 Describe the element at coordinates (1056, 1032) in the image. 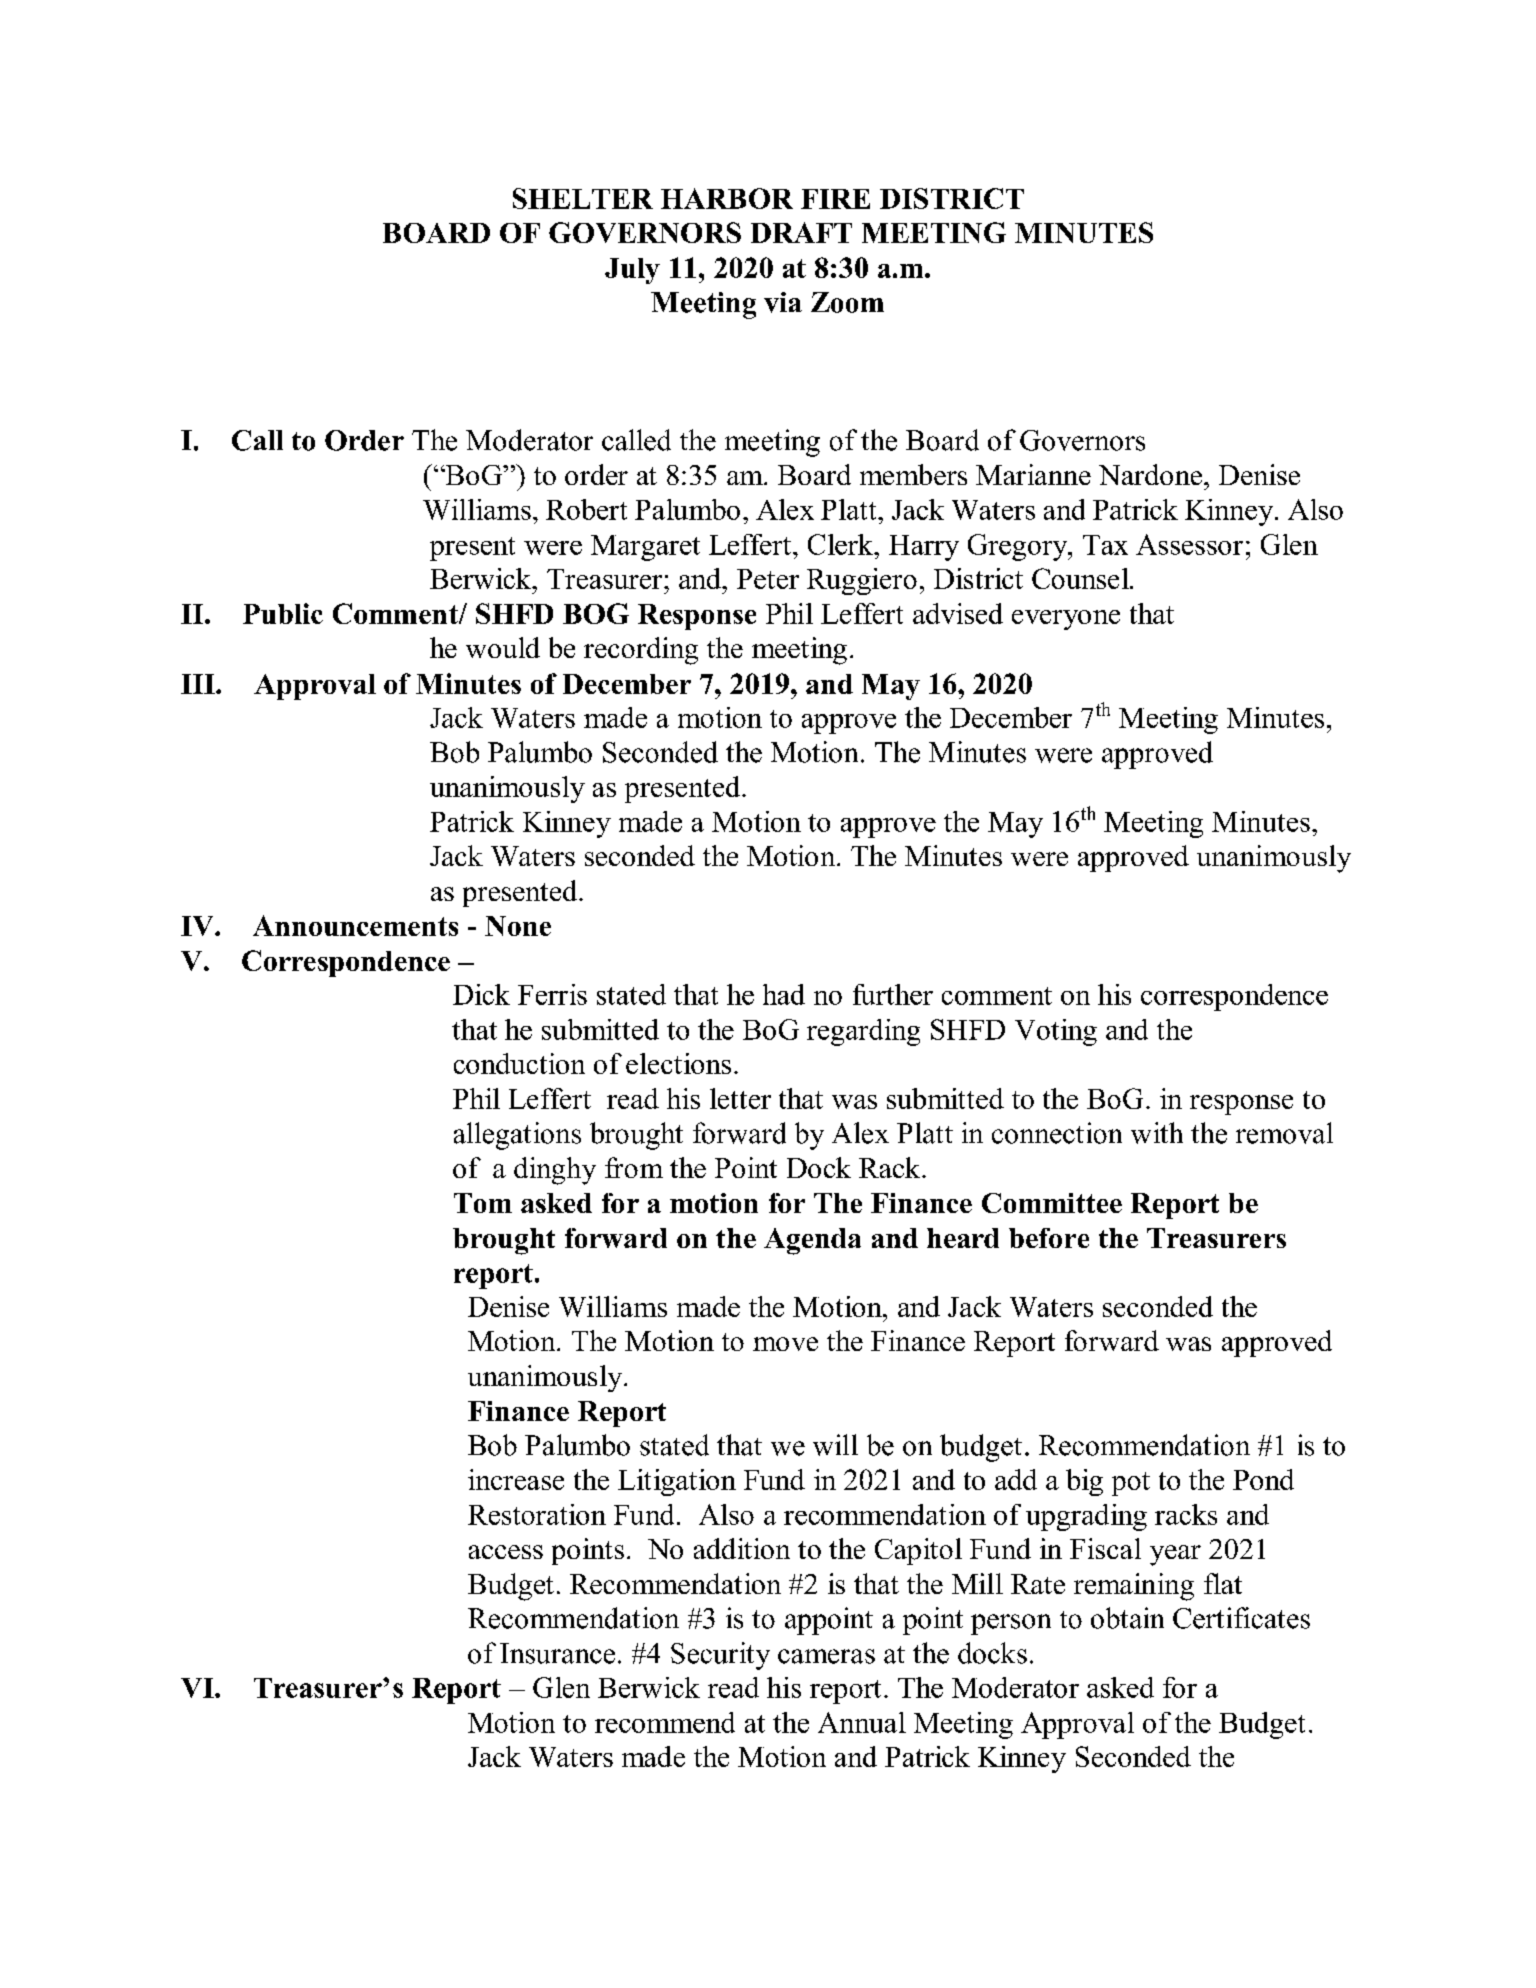

I see `Voting` at that location.
